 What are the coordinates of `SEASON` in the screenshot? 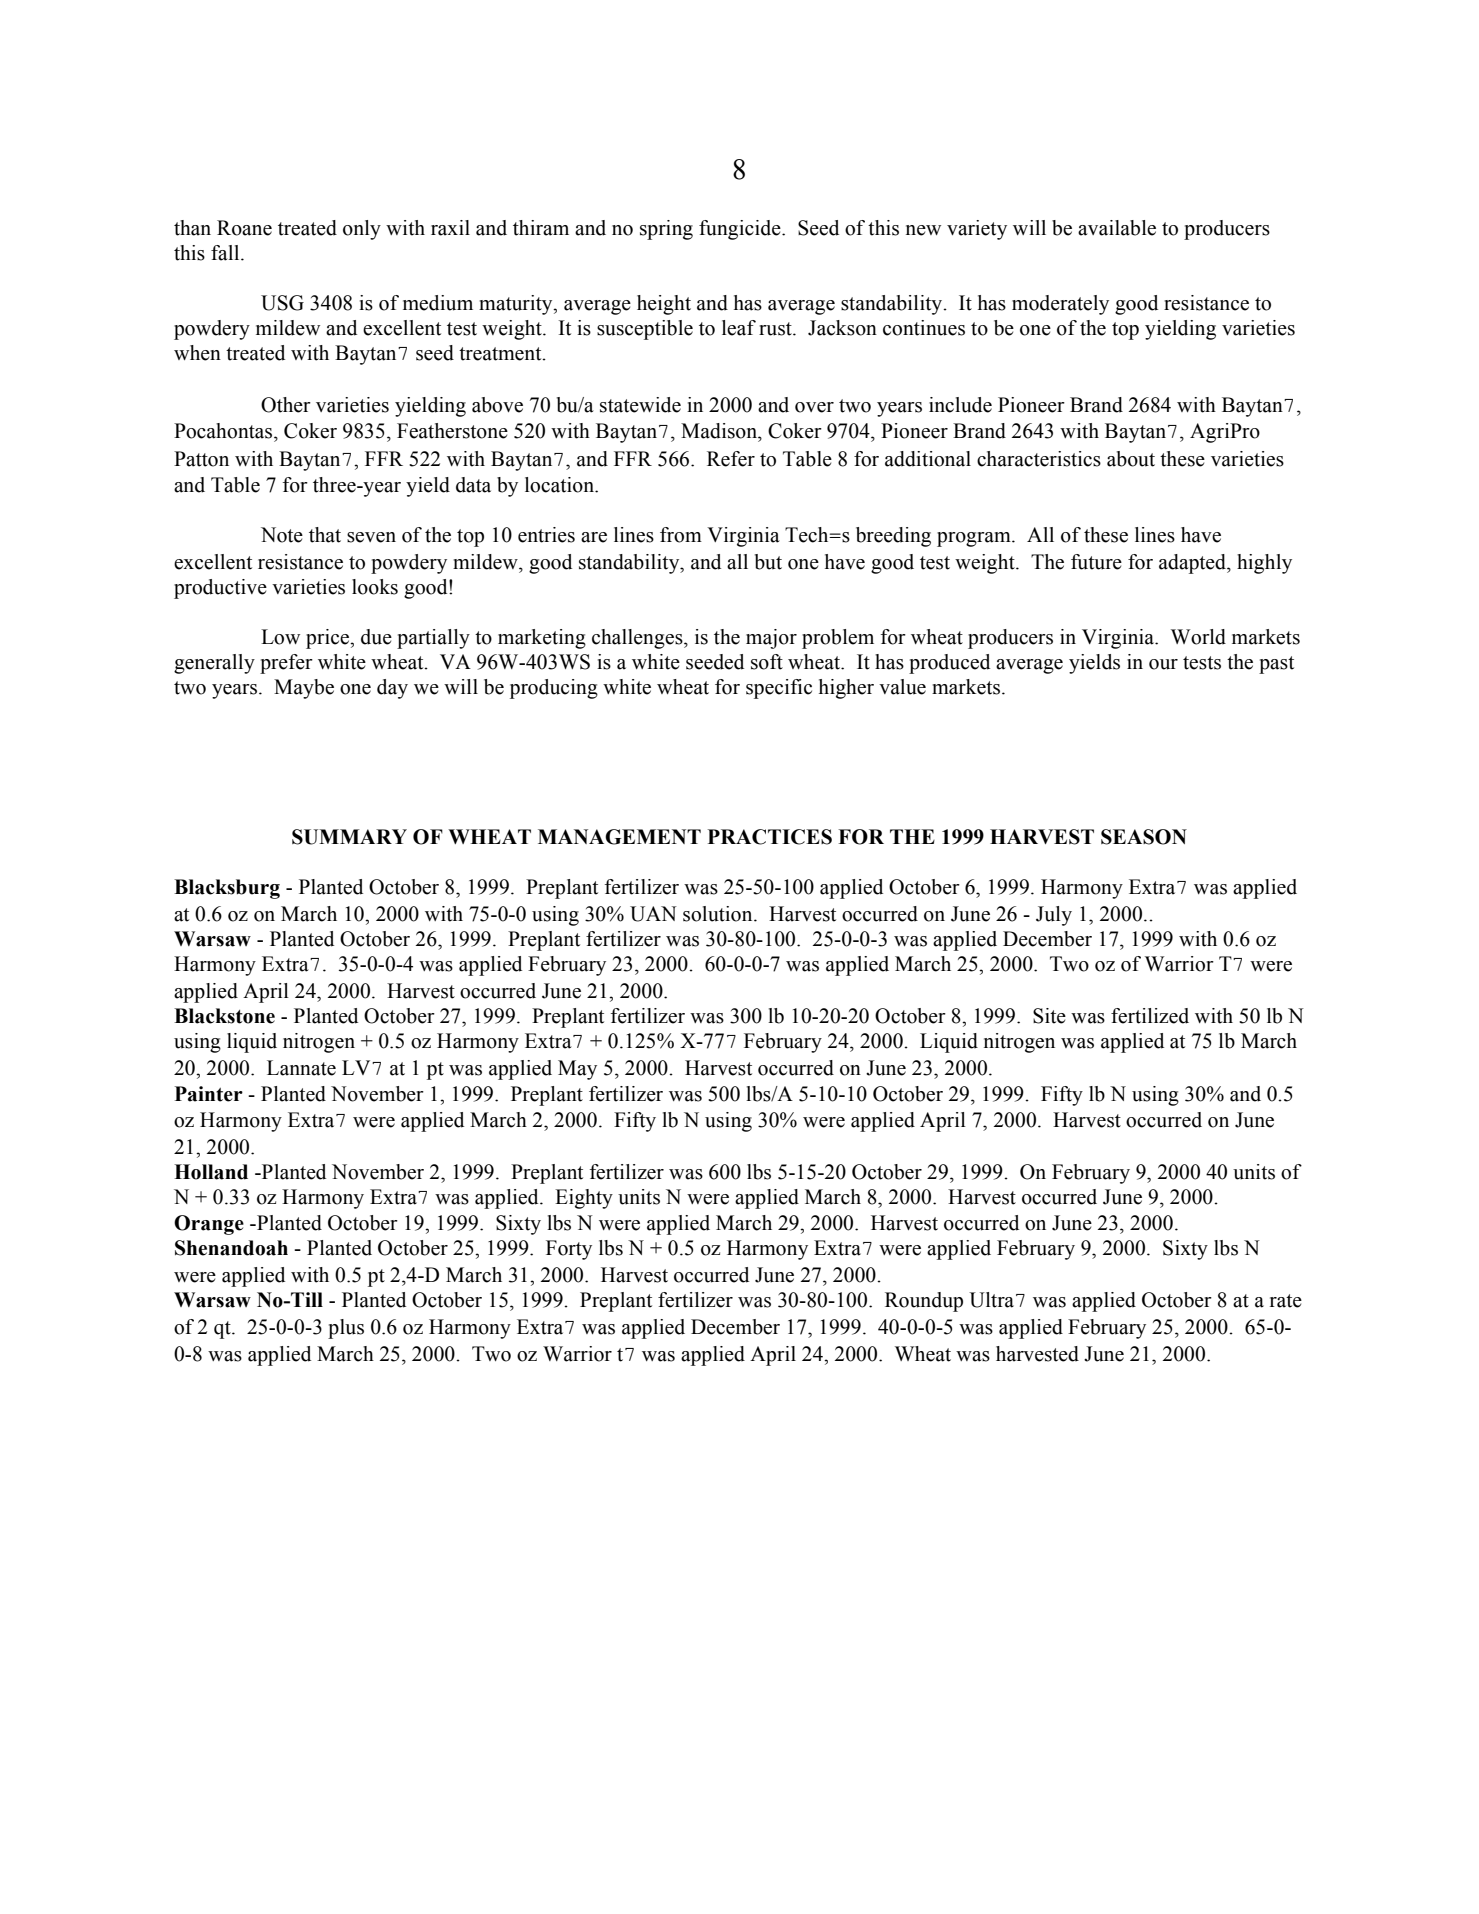 It's located at (1144, 837).
